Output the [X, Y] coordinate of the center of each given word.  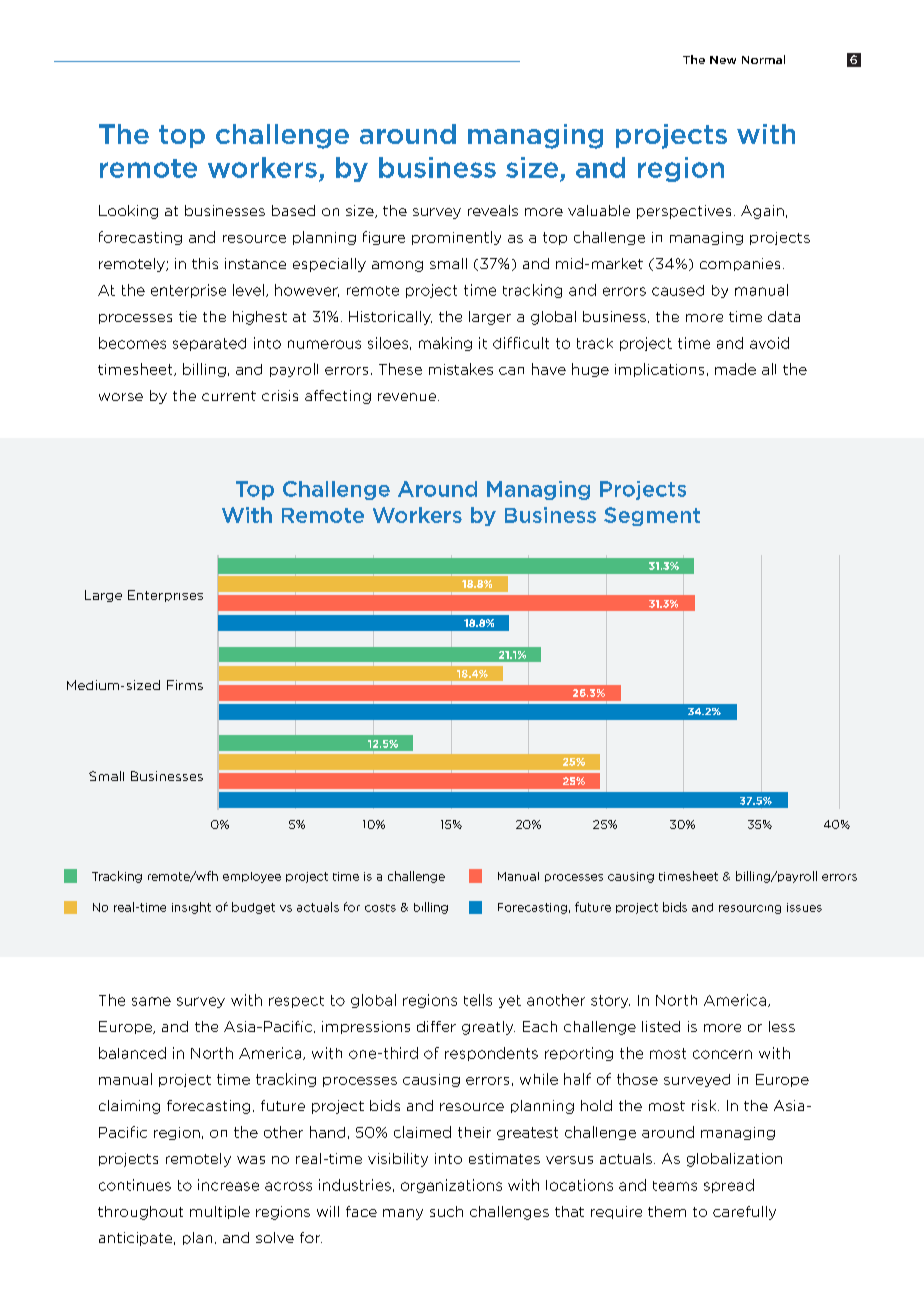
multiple [220, 1212]
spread [729, 1186]
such [446, 1211]
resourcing [750, 909]
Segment [652, 516]
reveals [493, 210]
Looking [128, 212]
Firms [185, 685]
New [723, 60]
